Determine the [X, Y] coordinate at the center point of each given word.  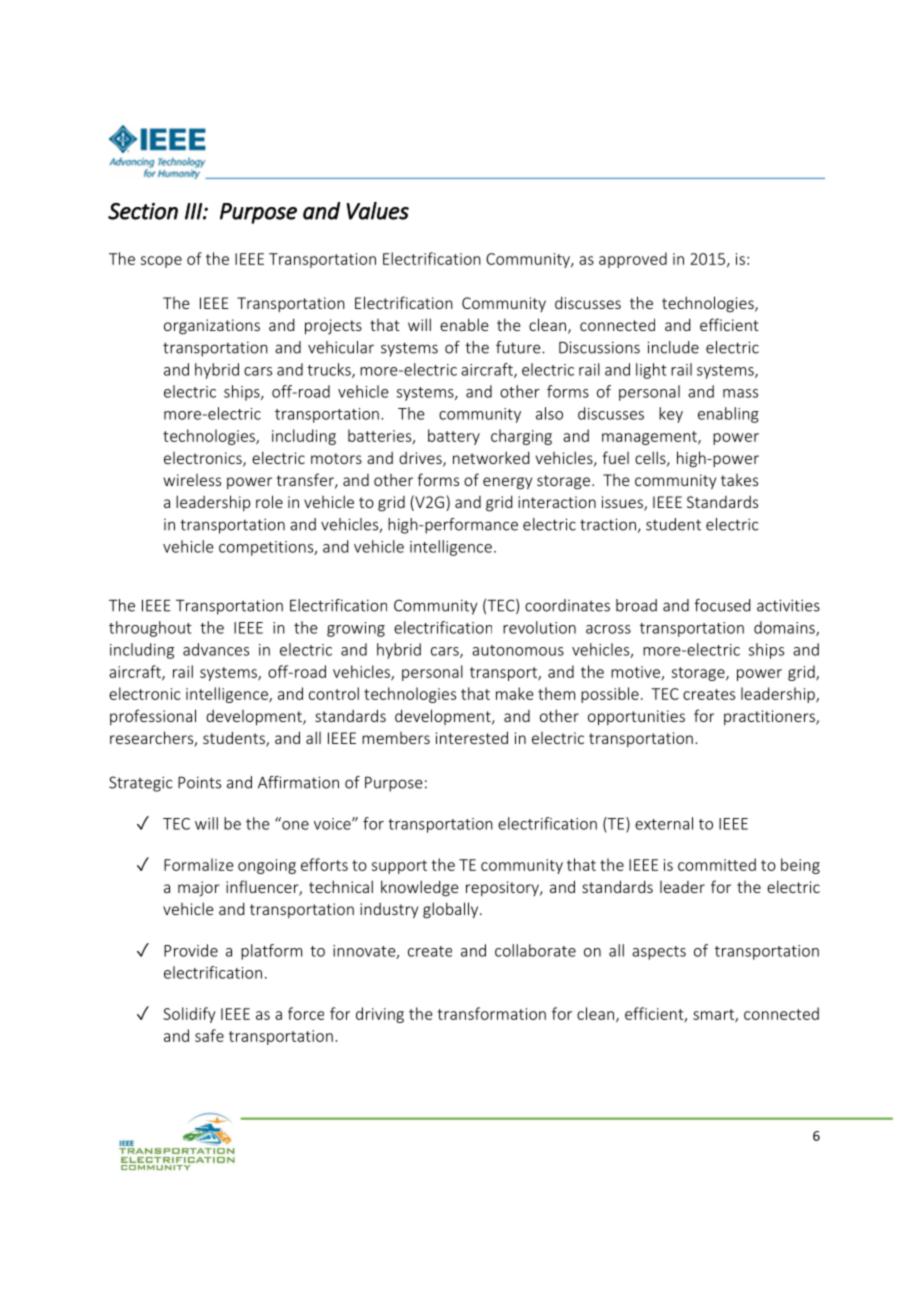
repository [503, 888]
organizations [212, 327]
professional [153, 717]
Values [378, 211]
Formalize [198, 864]
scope [161, 262]
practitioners [770, 717]
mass [740, 393]
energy [507, 483]
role [269, 501]
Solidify [189, 1015]
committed [717, 864]
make [514, 693]
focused [722, 605]
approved [633, 260]
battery [454, 437]
